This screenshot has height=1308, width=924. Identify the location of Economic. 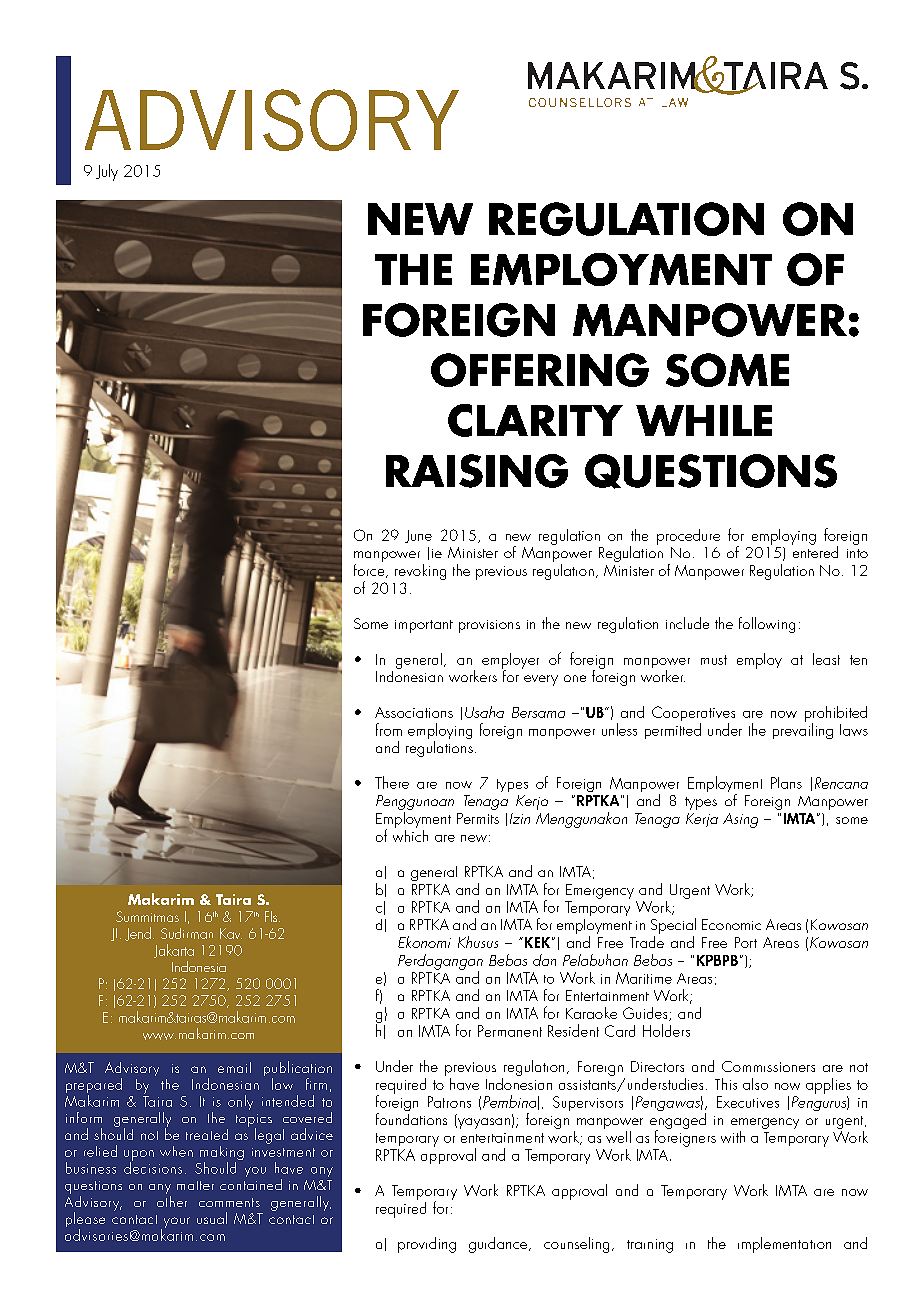
(731, 924).
